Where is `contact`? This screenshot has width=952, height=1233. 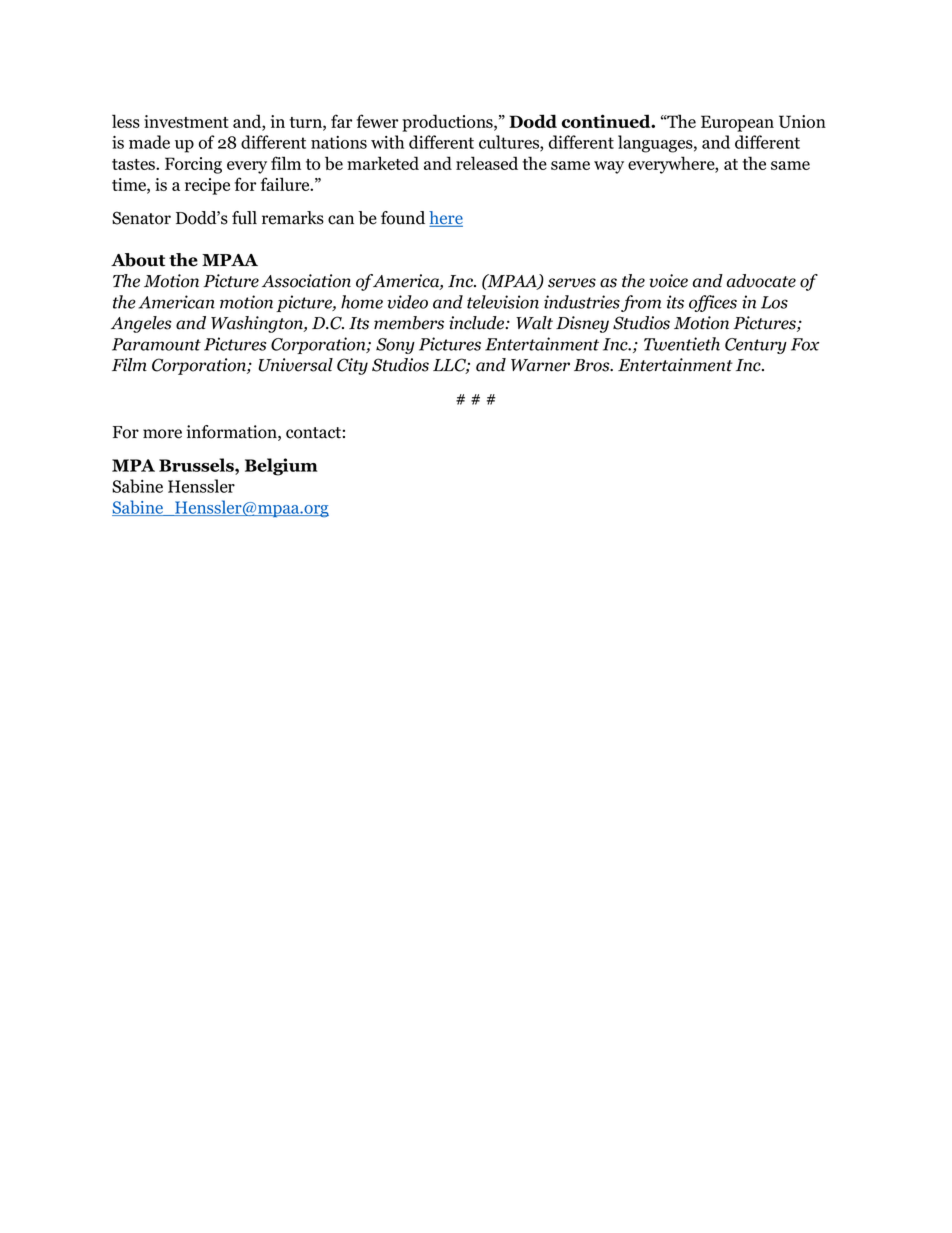
contact is located at coordinates (313, 433).
